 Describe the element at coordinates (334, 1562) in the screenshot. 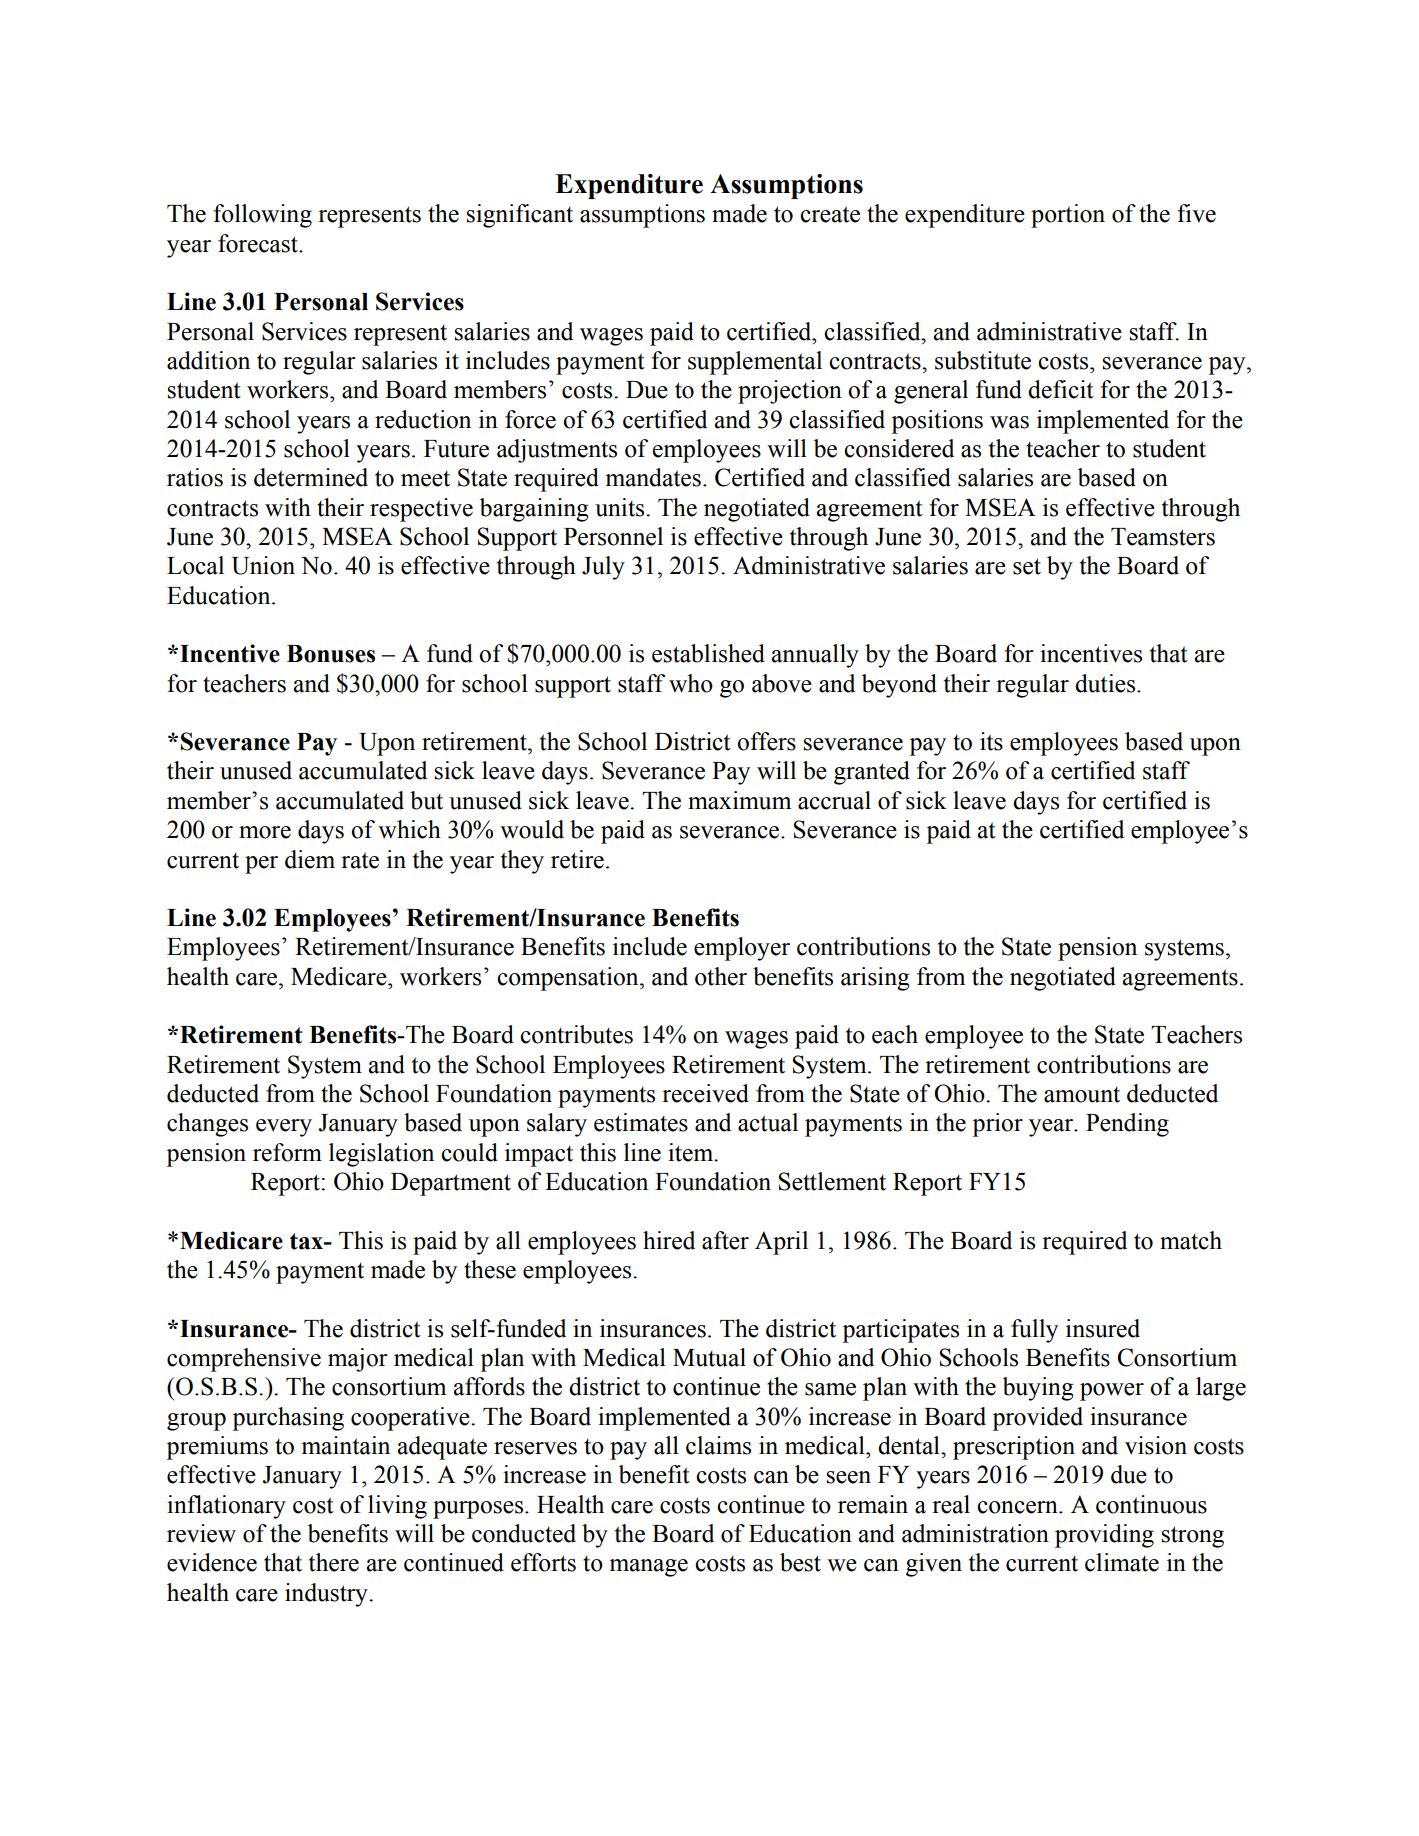

I see `there` at that location.
